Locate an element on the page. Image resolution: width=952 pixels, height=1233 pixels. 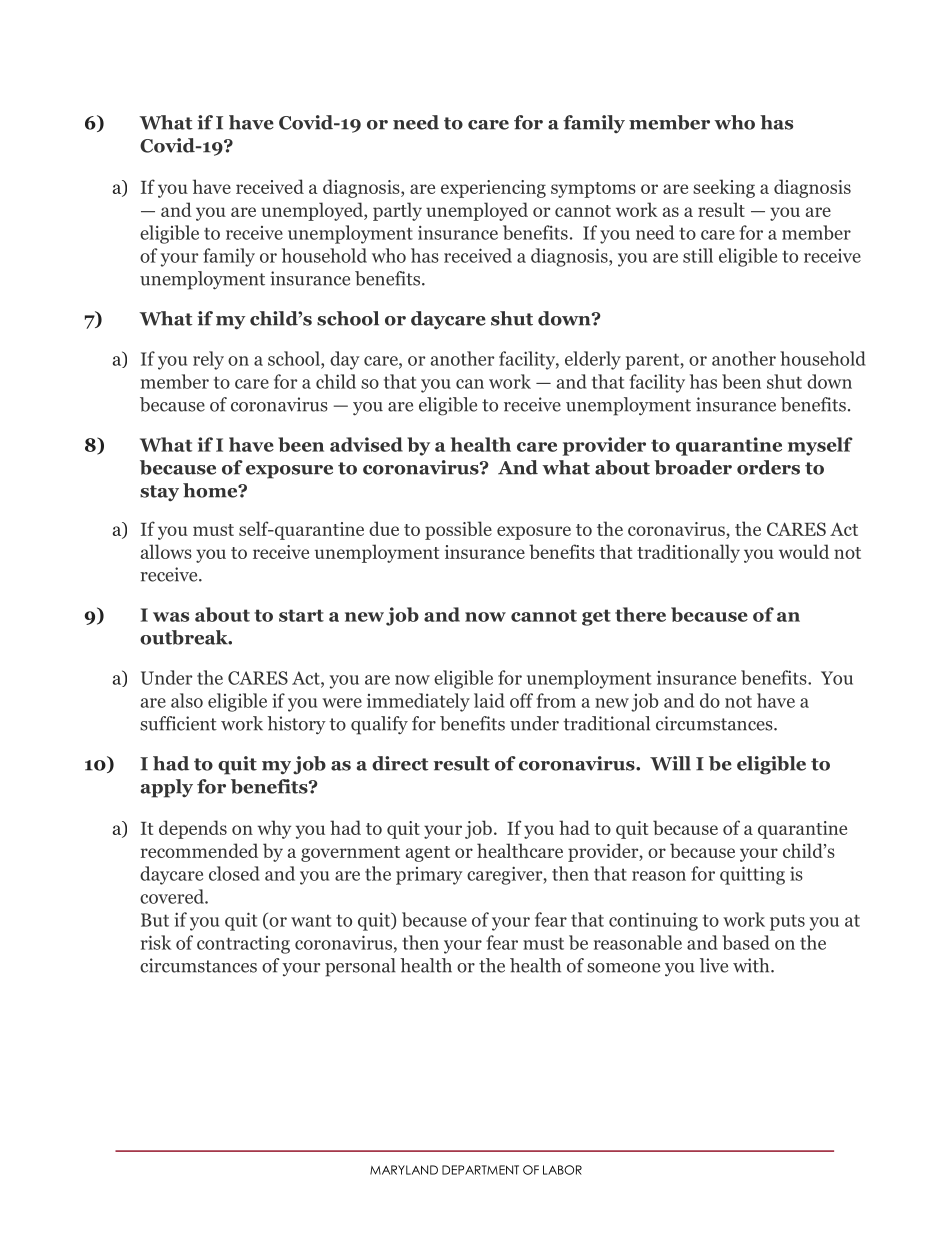
agent is located at coordinates (428, 854).
